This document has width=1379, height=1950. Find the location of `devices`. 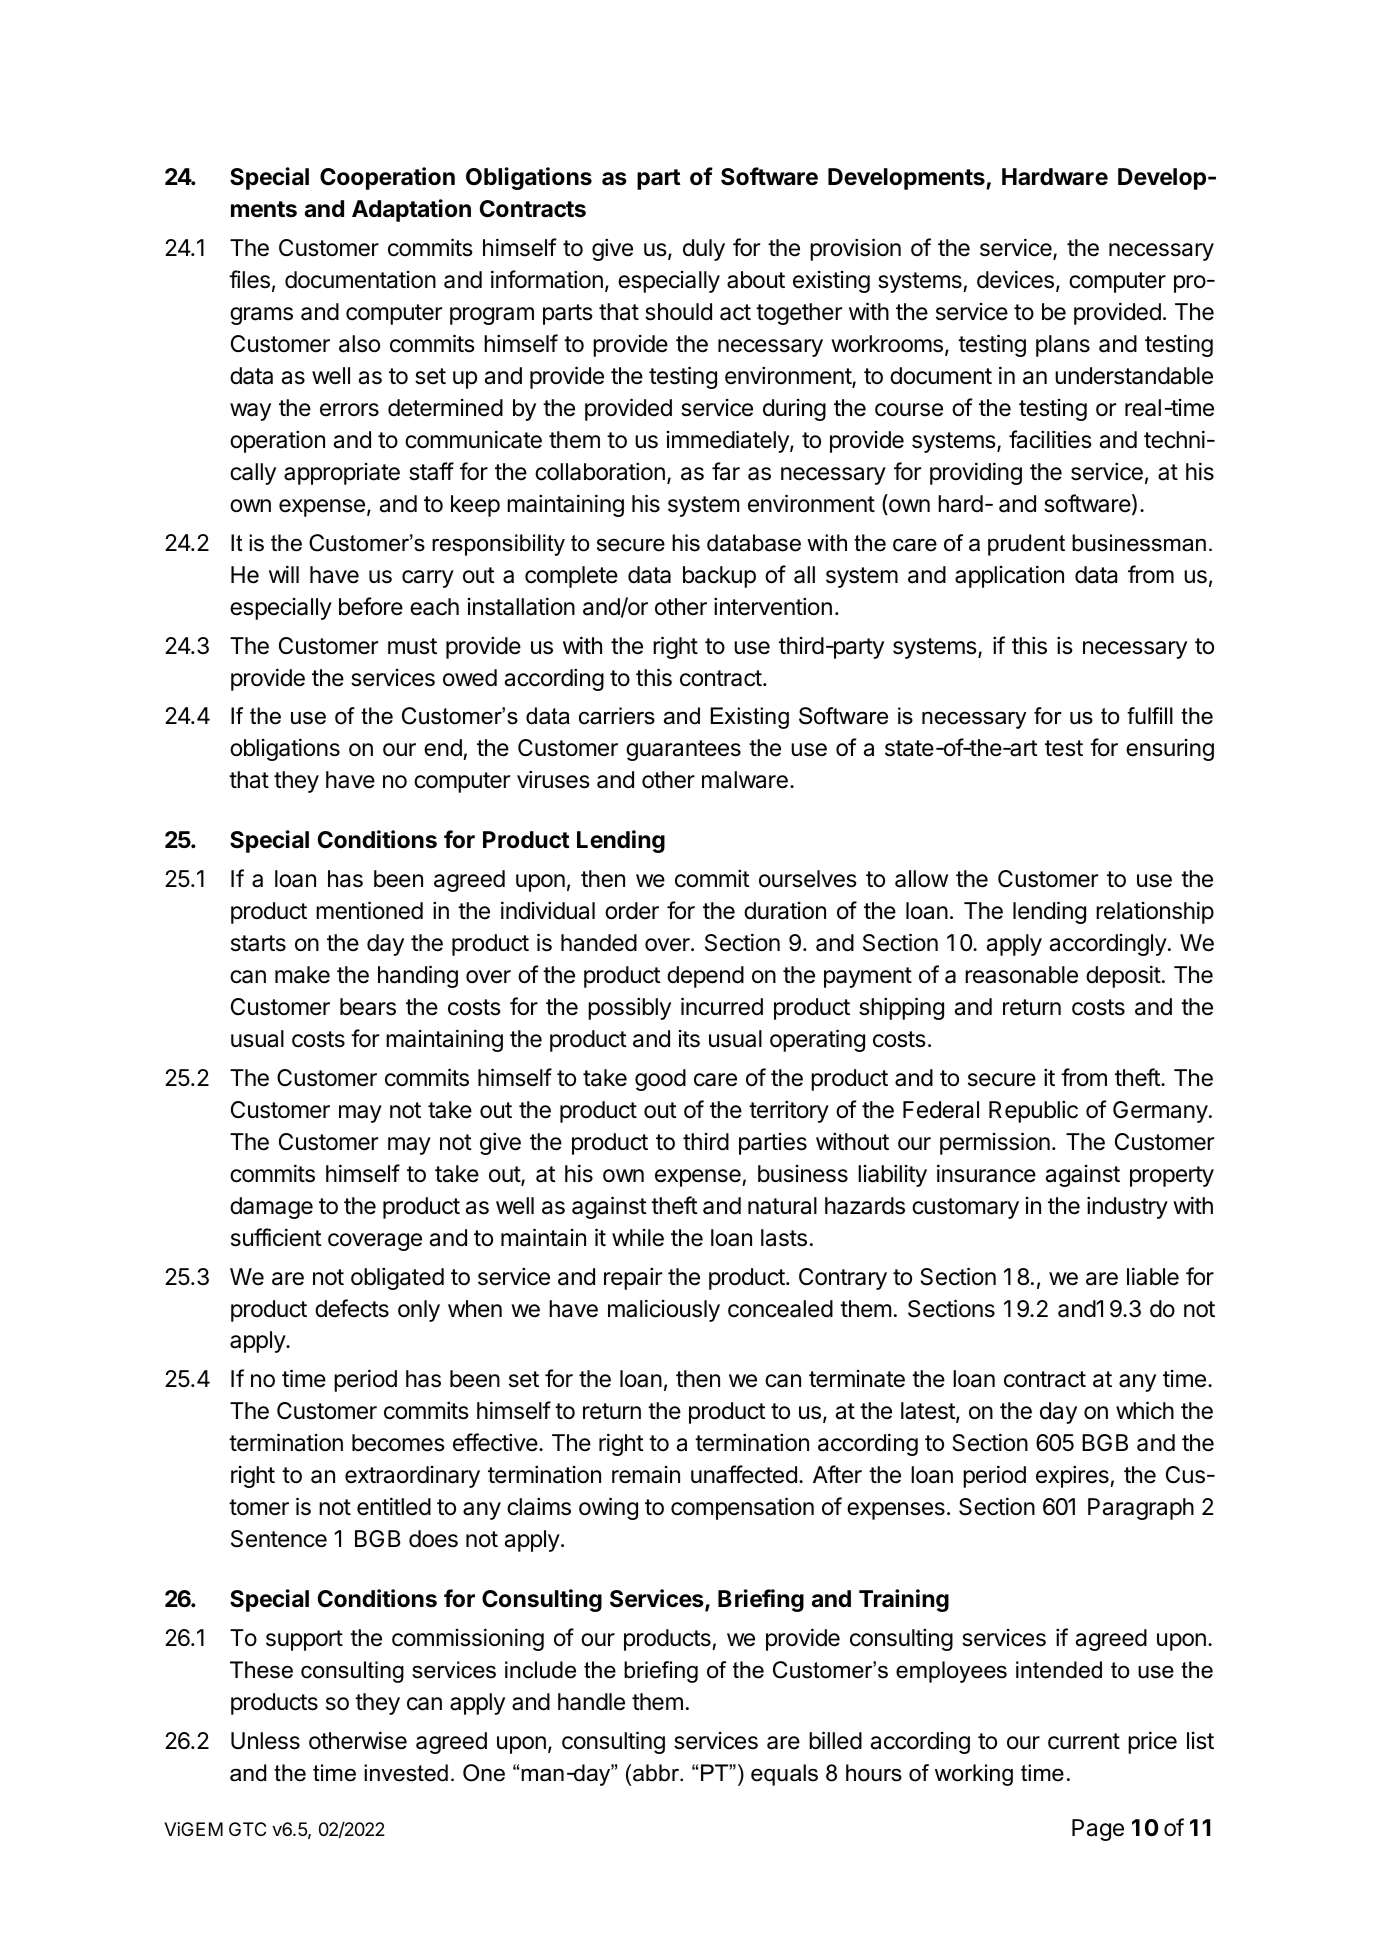

devices is located at coordinates (1015, 279).
